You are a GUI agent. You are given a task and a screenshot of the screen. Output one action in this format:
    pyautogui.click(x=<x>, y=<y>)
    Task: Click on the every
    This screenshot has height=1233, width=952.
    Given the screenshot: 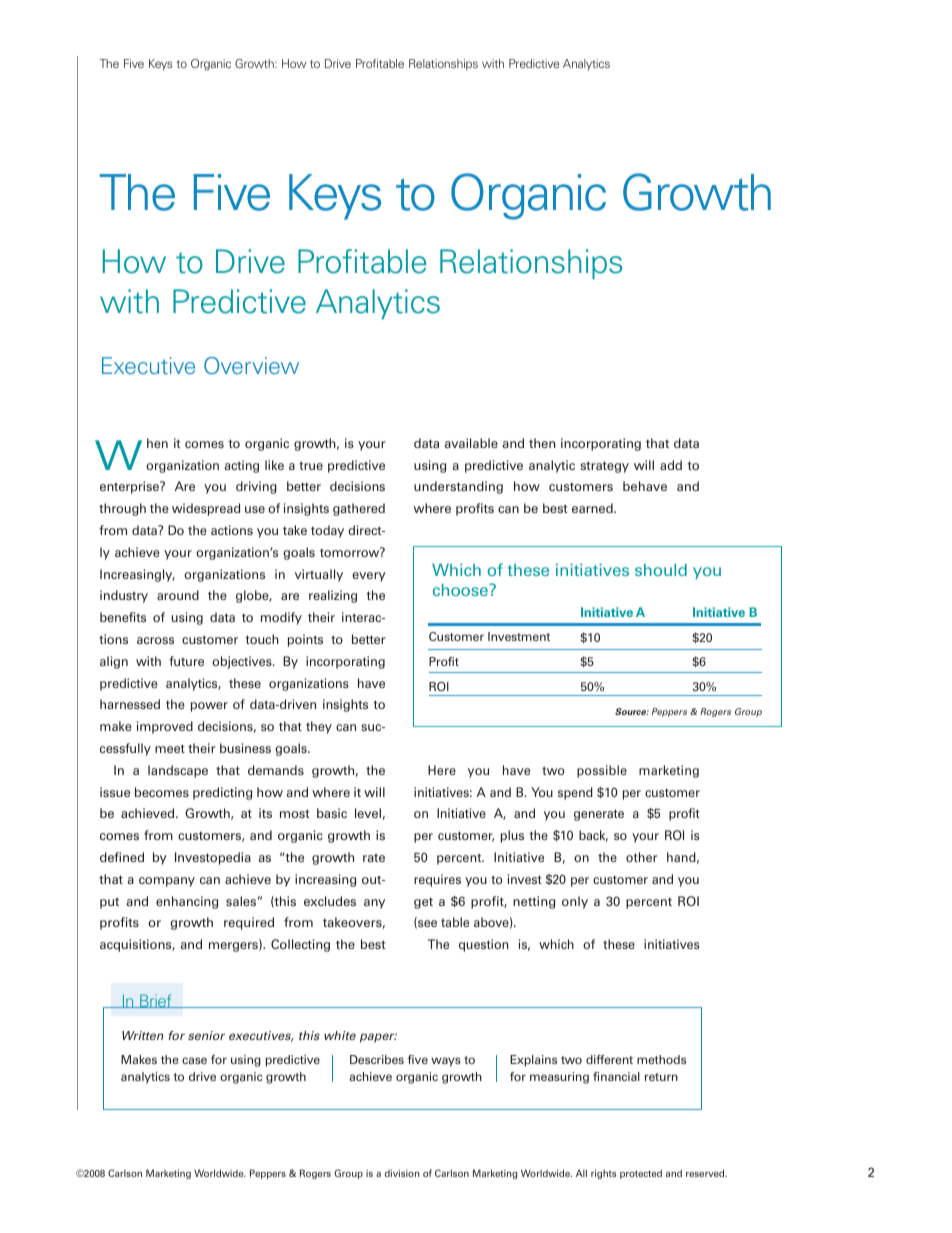 What is the action you would take?
    pyautogui.click(x=368, y=577)
